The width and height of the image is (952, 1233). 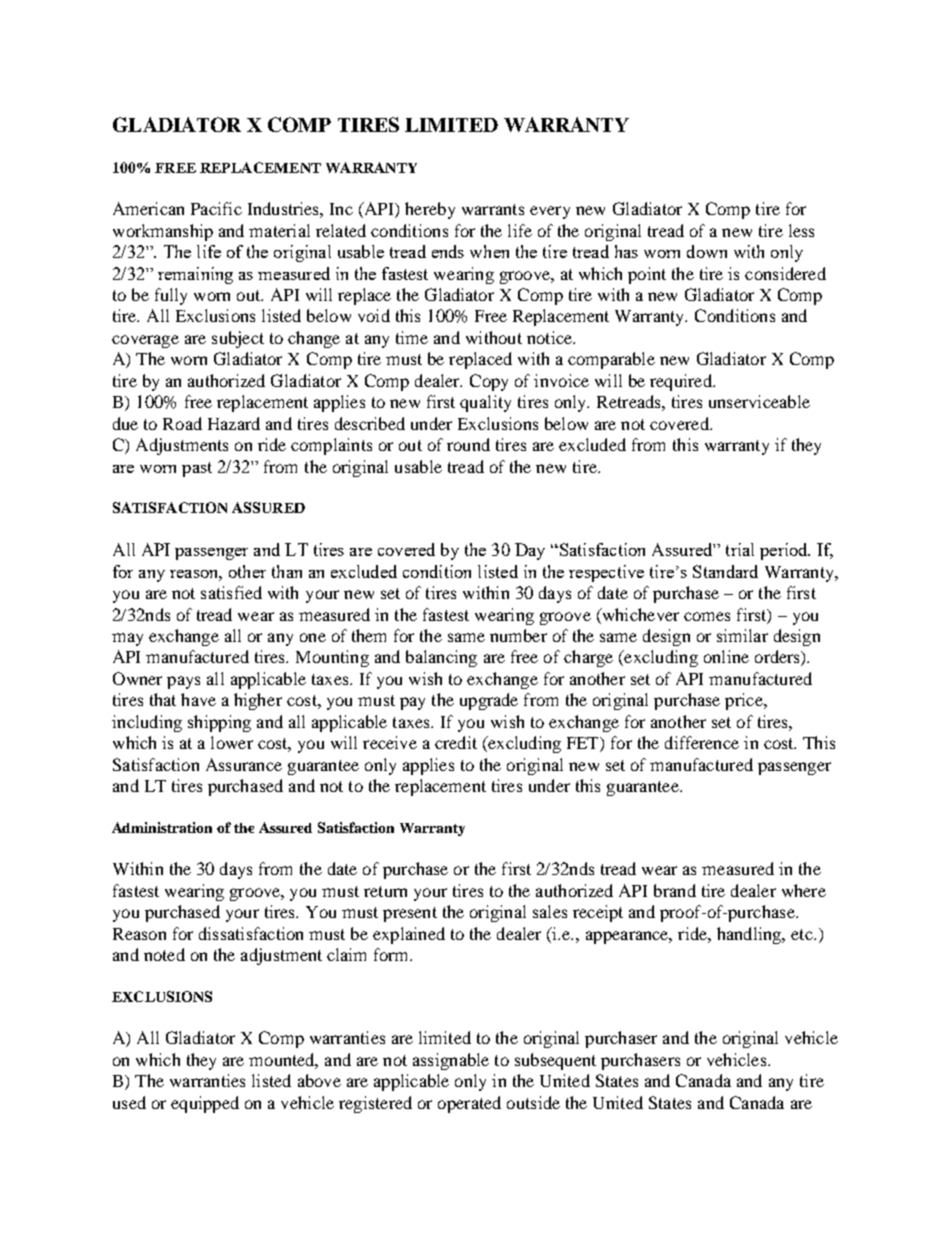 I want to click on ends, so click(x=448, y=251).
